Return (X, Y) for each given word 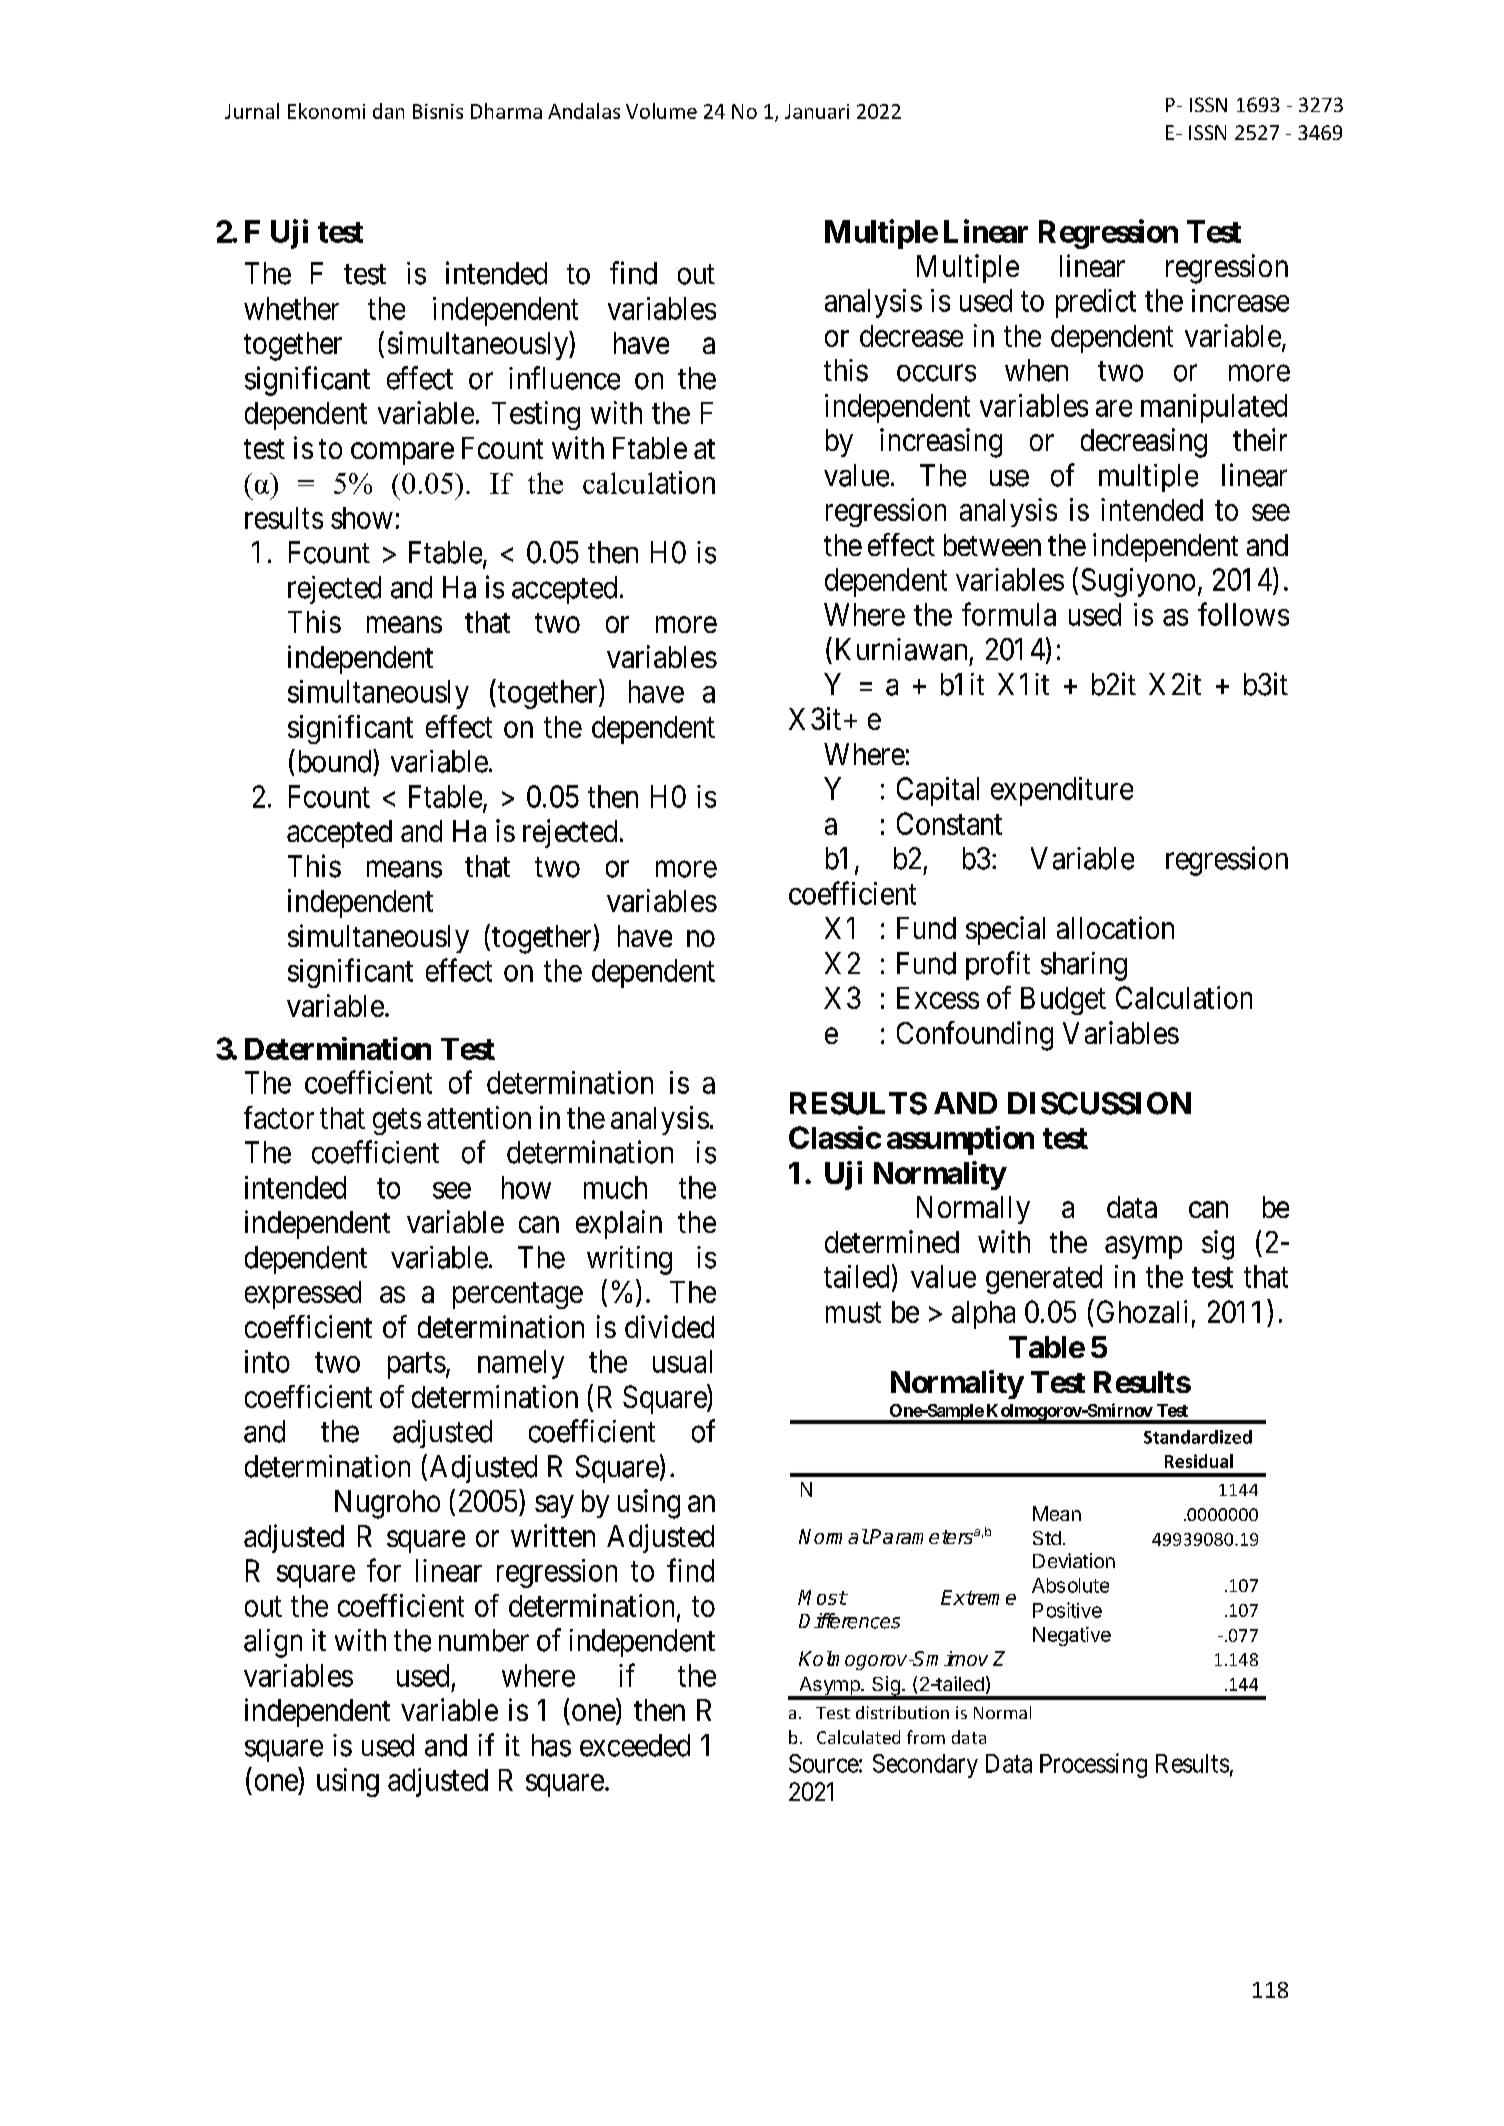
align (273, 1643)
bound (334, 761)
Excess (938, 998)
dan (388, 111)
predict (1096, 303)
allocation (1115, 927)
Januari (817, 111)
